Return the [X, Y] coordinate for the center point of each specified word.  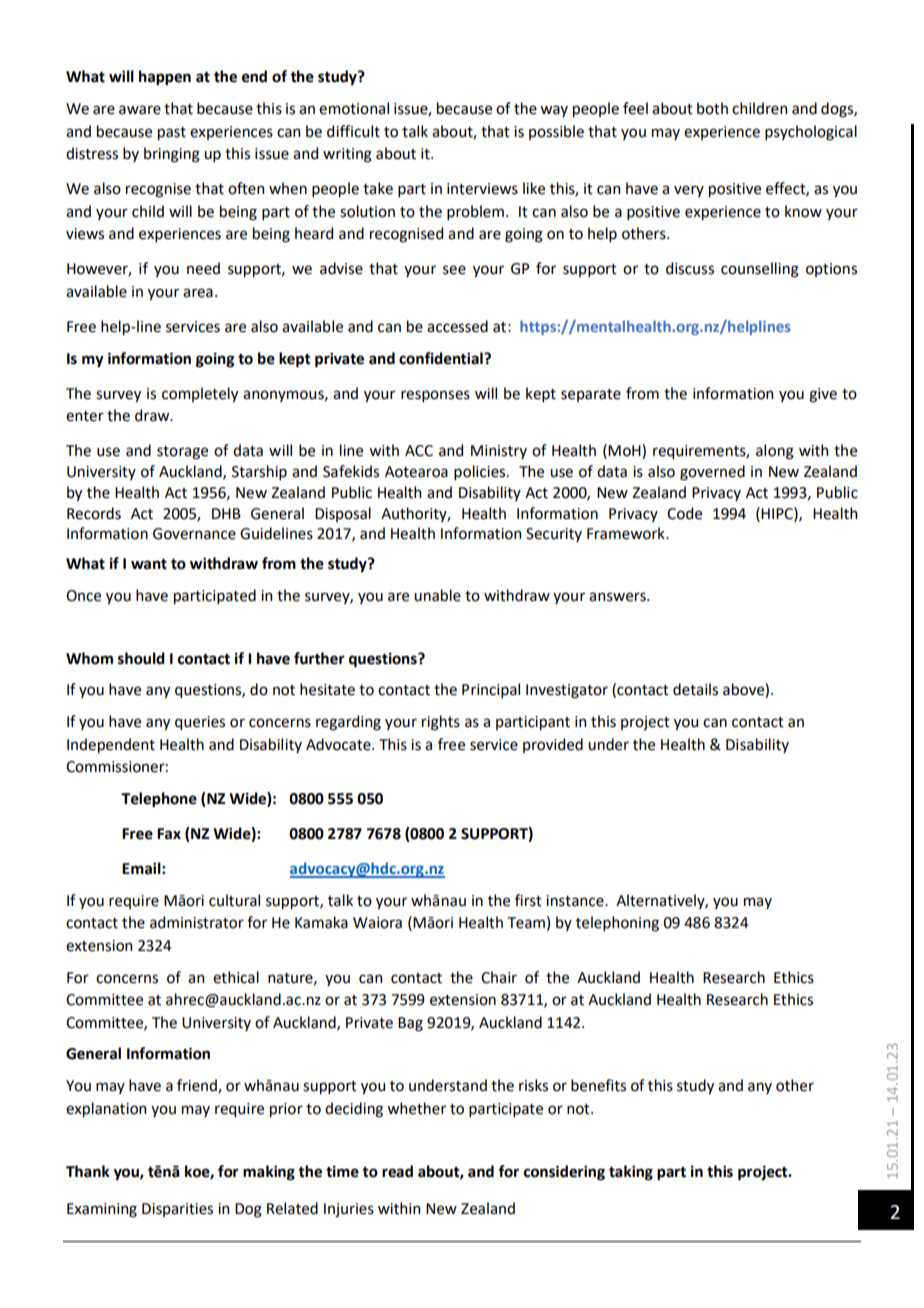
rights [441, 723]
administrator [197, 922]
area [198, 293]
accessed [457, 326]
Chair [499, 977]
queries [200, 723]
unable [437, 595]
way [554, 111]
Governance [194, 534]
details [695, 689]
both [712, 108]
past [172, 133]
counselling [760, 270]
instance [576, 901]
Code [684, 513]
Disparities [177, 1210]
